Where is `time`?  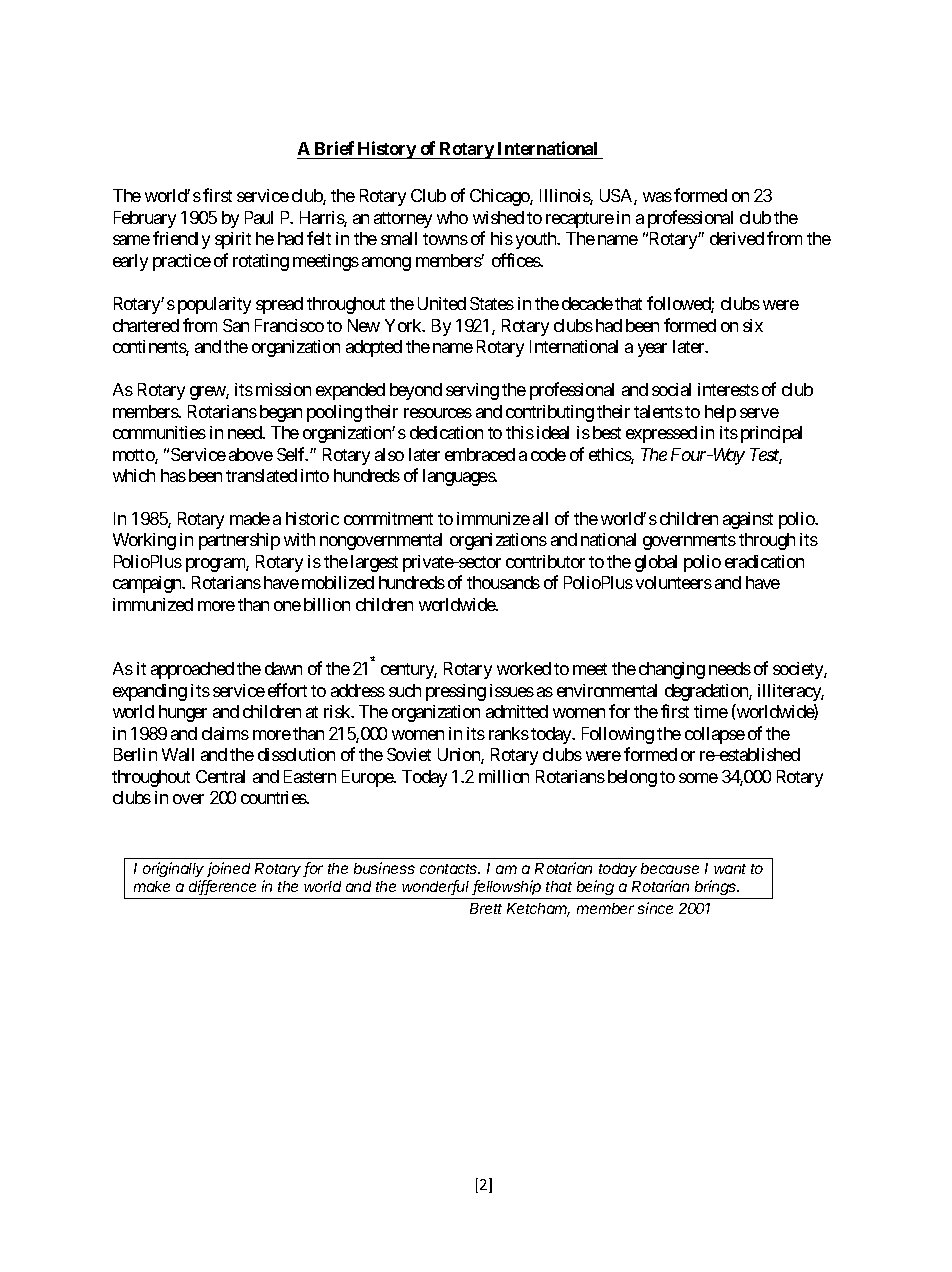 time is located at coordinates (711, 711).
